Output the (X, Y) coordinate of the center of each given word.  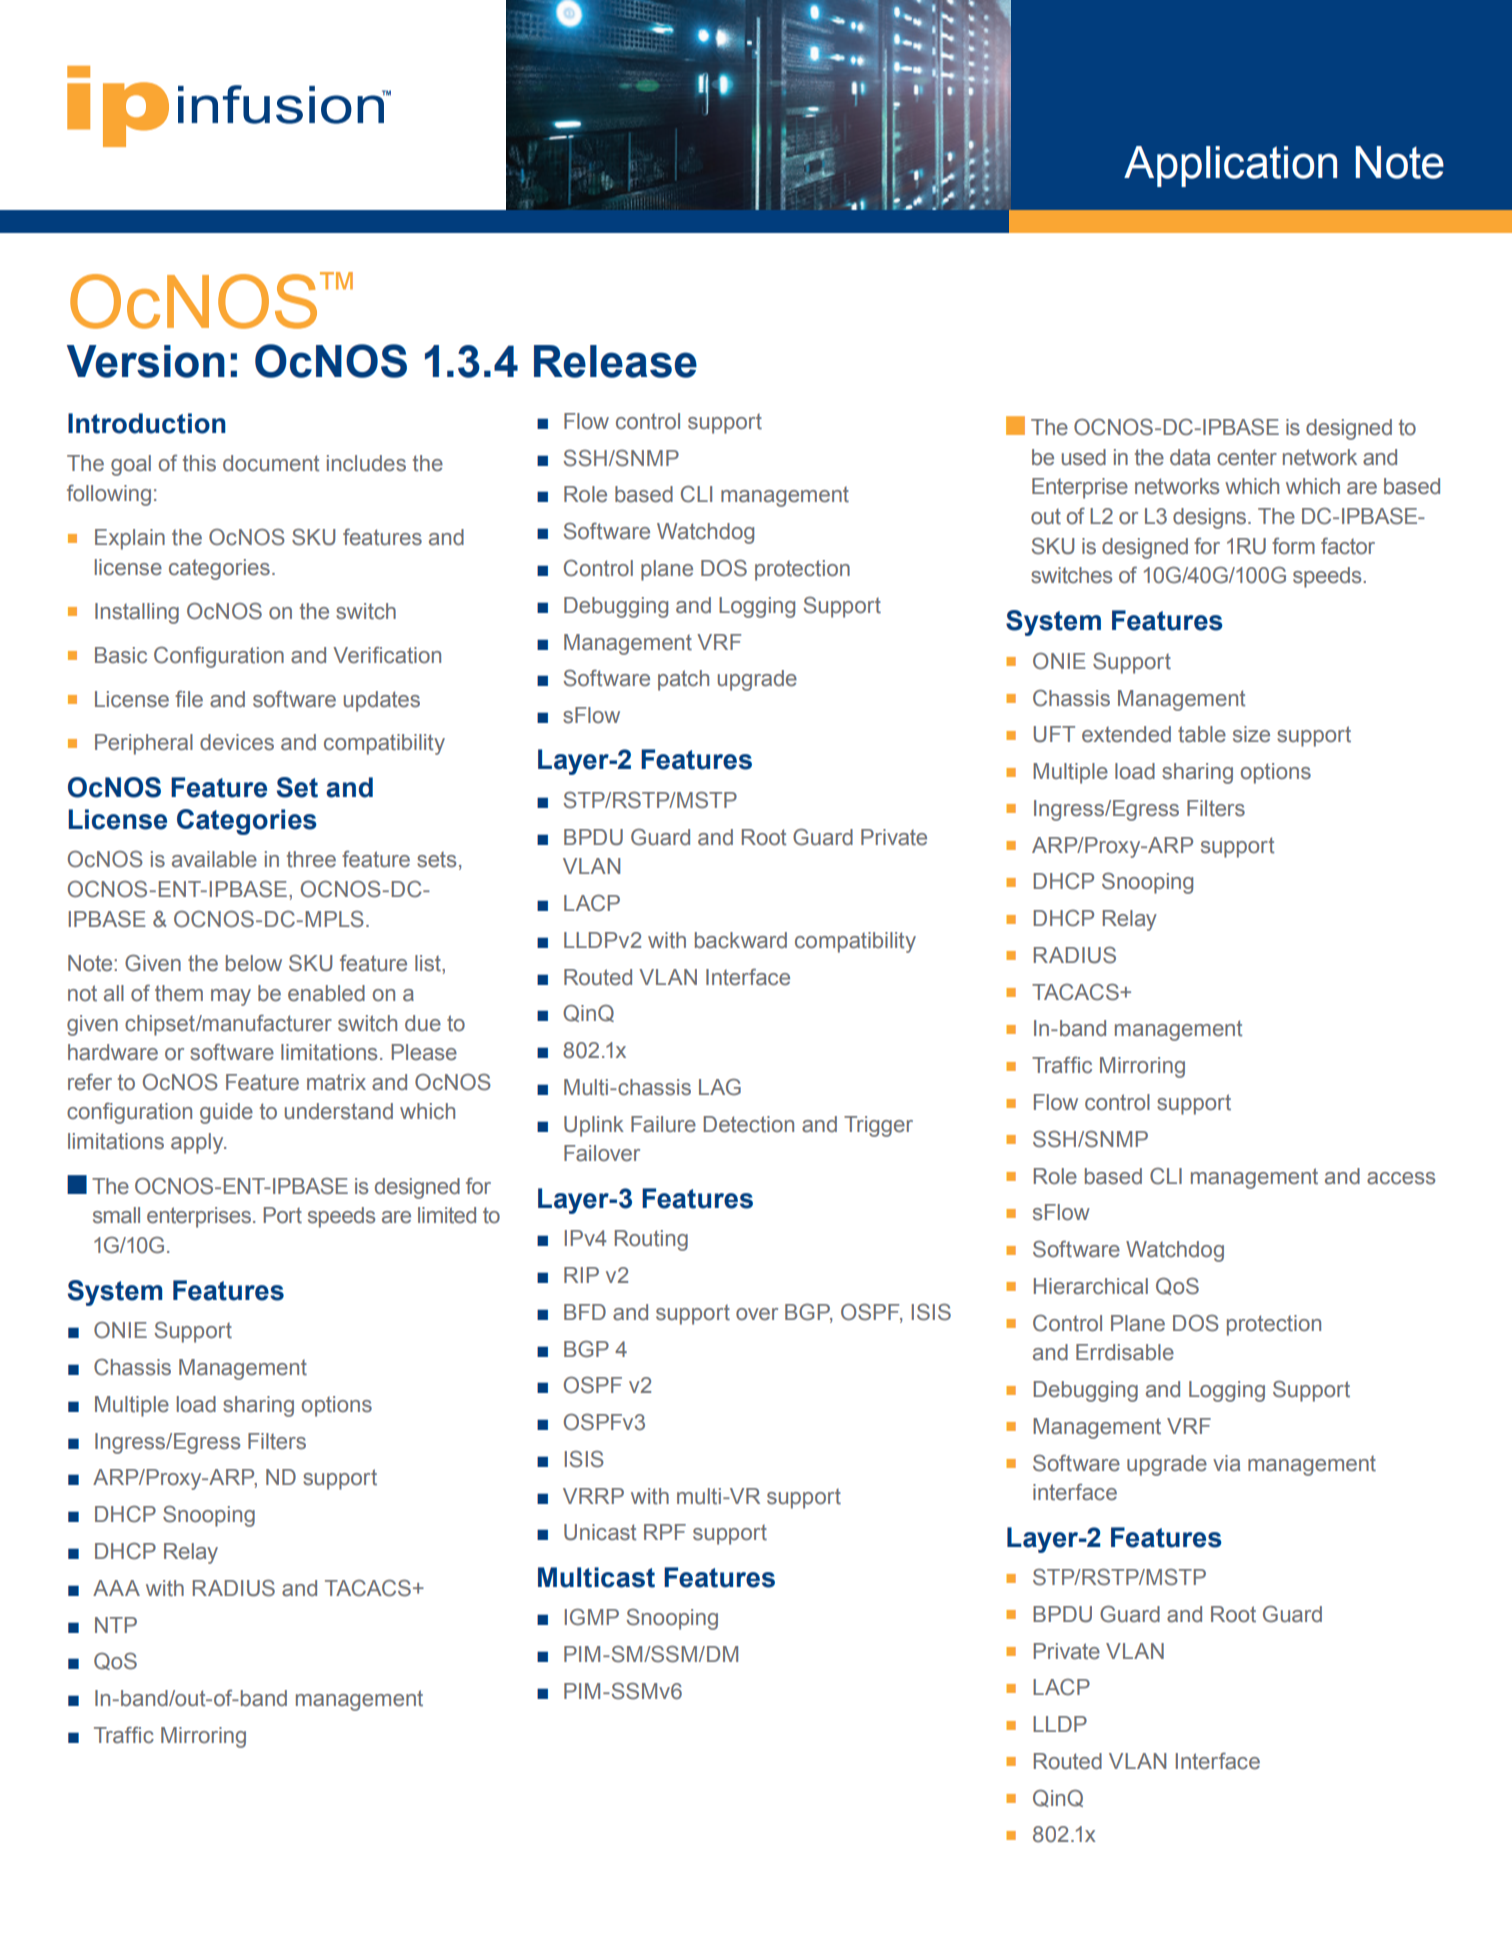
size (1251, 734)
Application (1230, 166)
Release (615, 361)
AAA (116, 1588)
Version (146, 361)
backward (741, 940)
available (214, 859)
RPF (665, 1532)
